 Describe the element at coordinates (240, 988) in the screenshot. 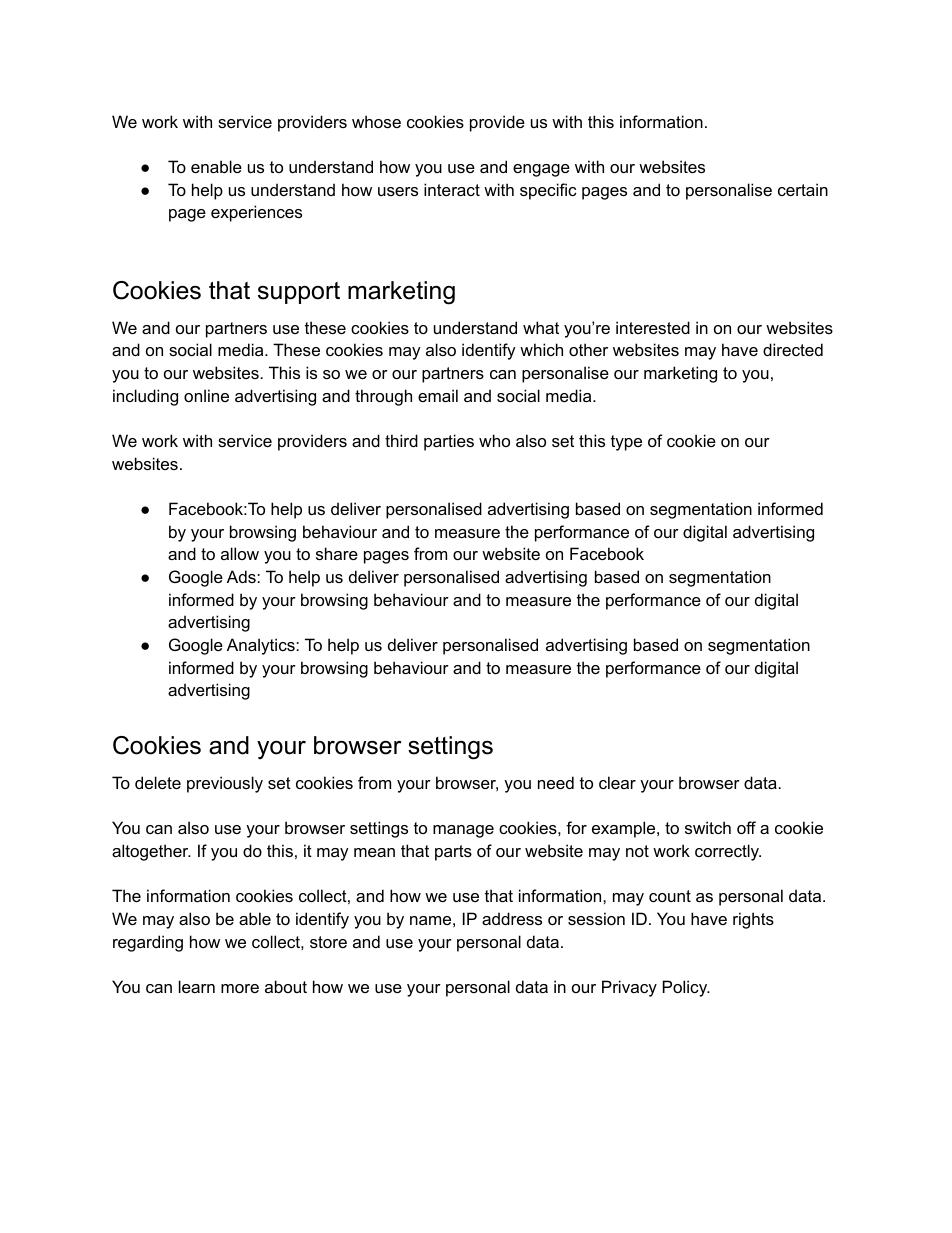

I see `more` at that location.
